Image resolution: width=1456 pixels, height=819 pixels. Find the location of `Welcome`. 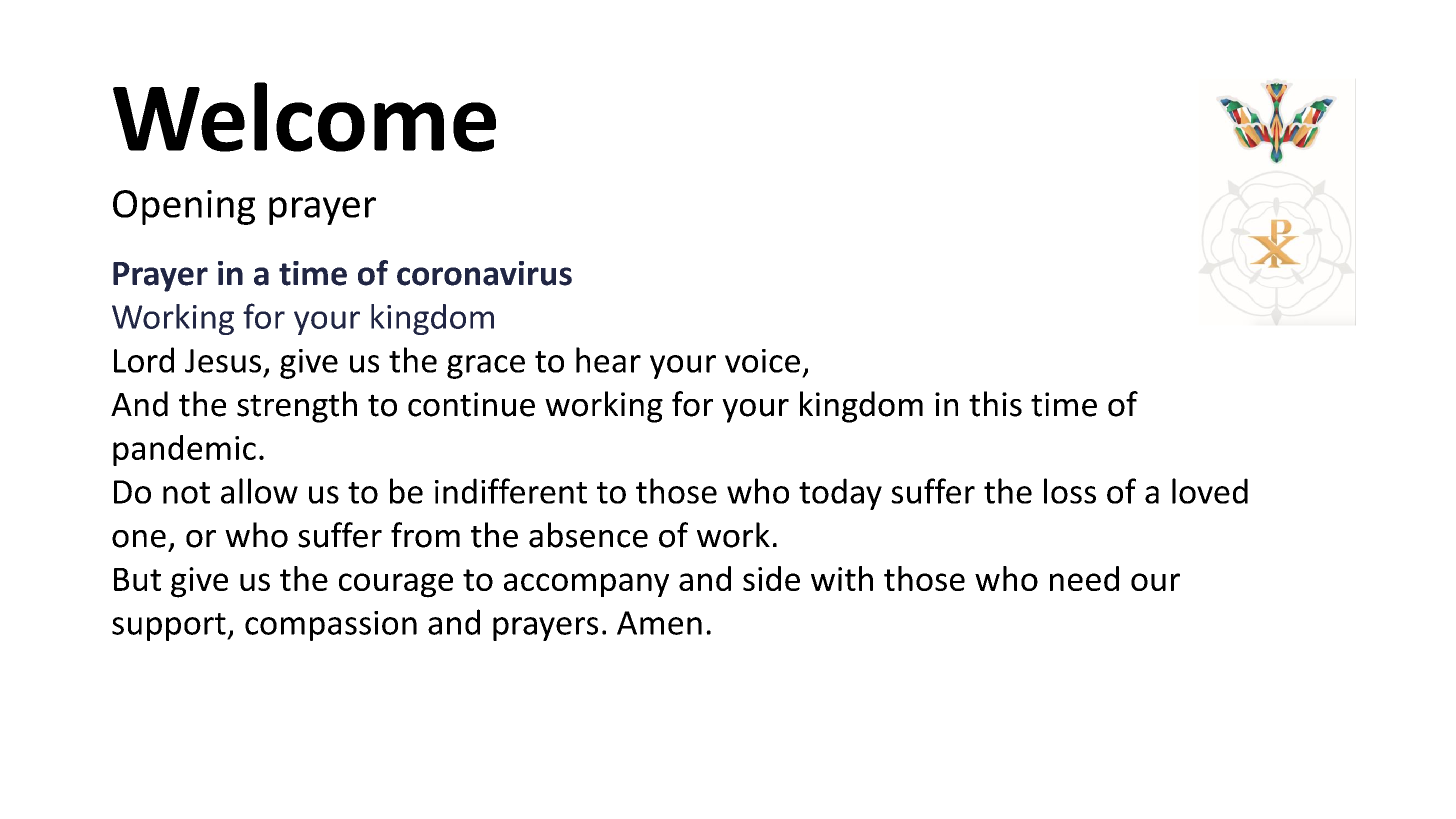

Welcome is located at coordinates (304, 117).
